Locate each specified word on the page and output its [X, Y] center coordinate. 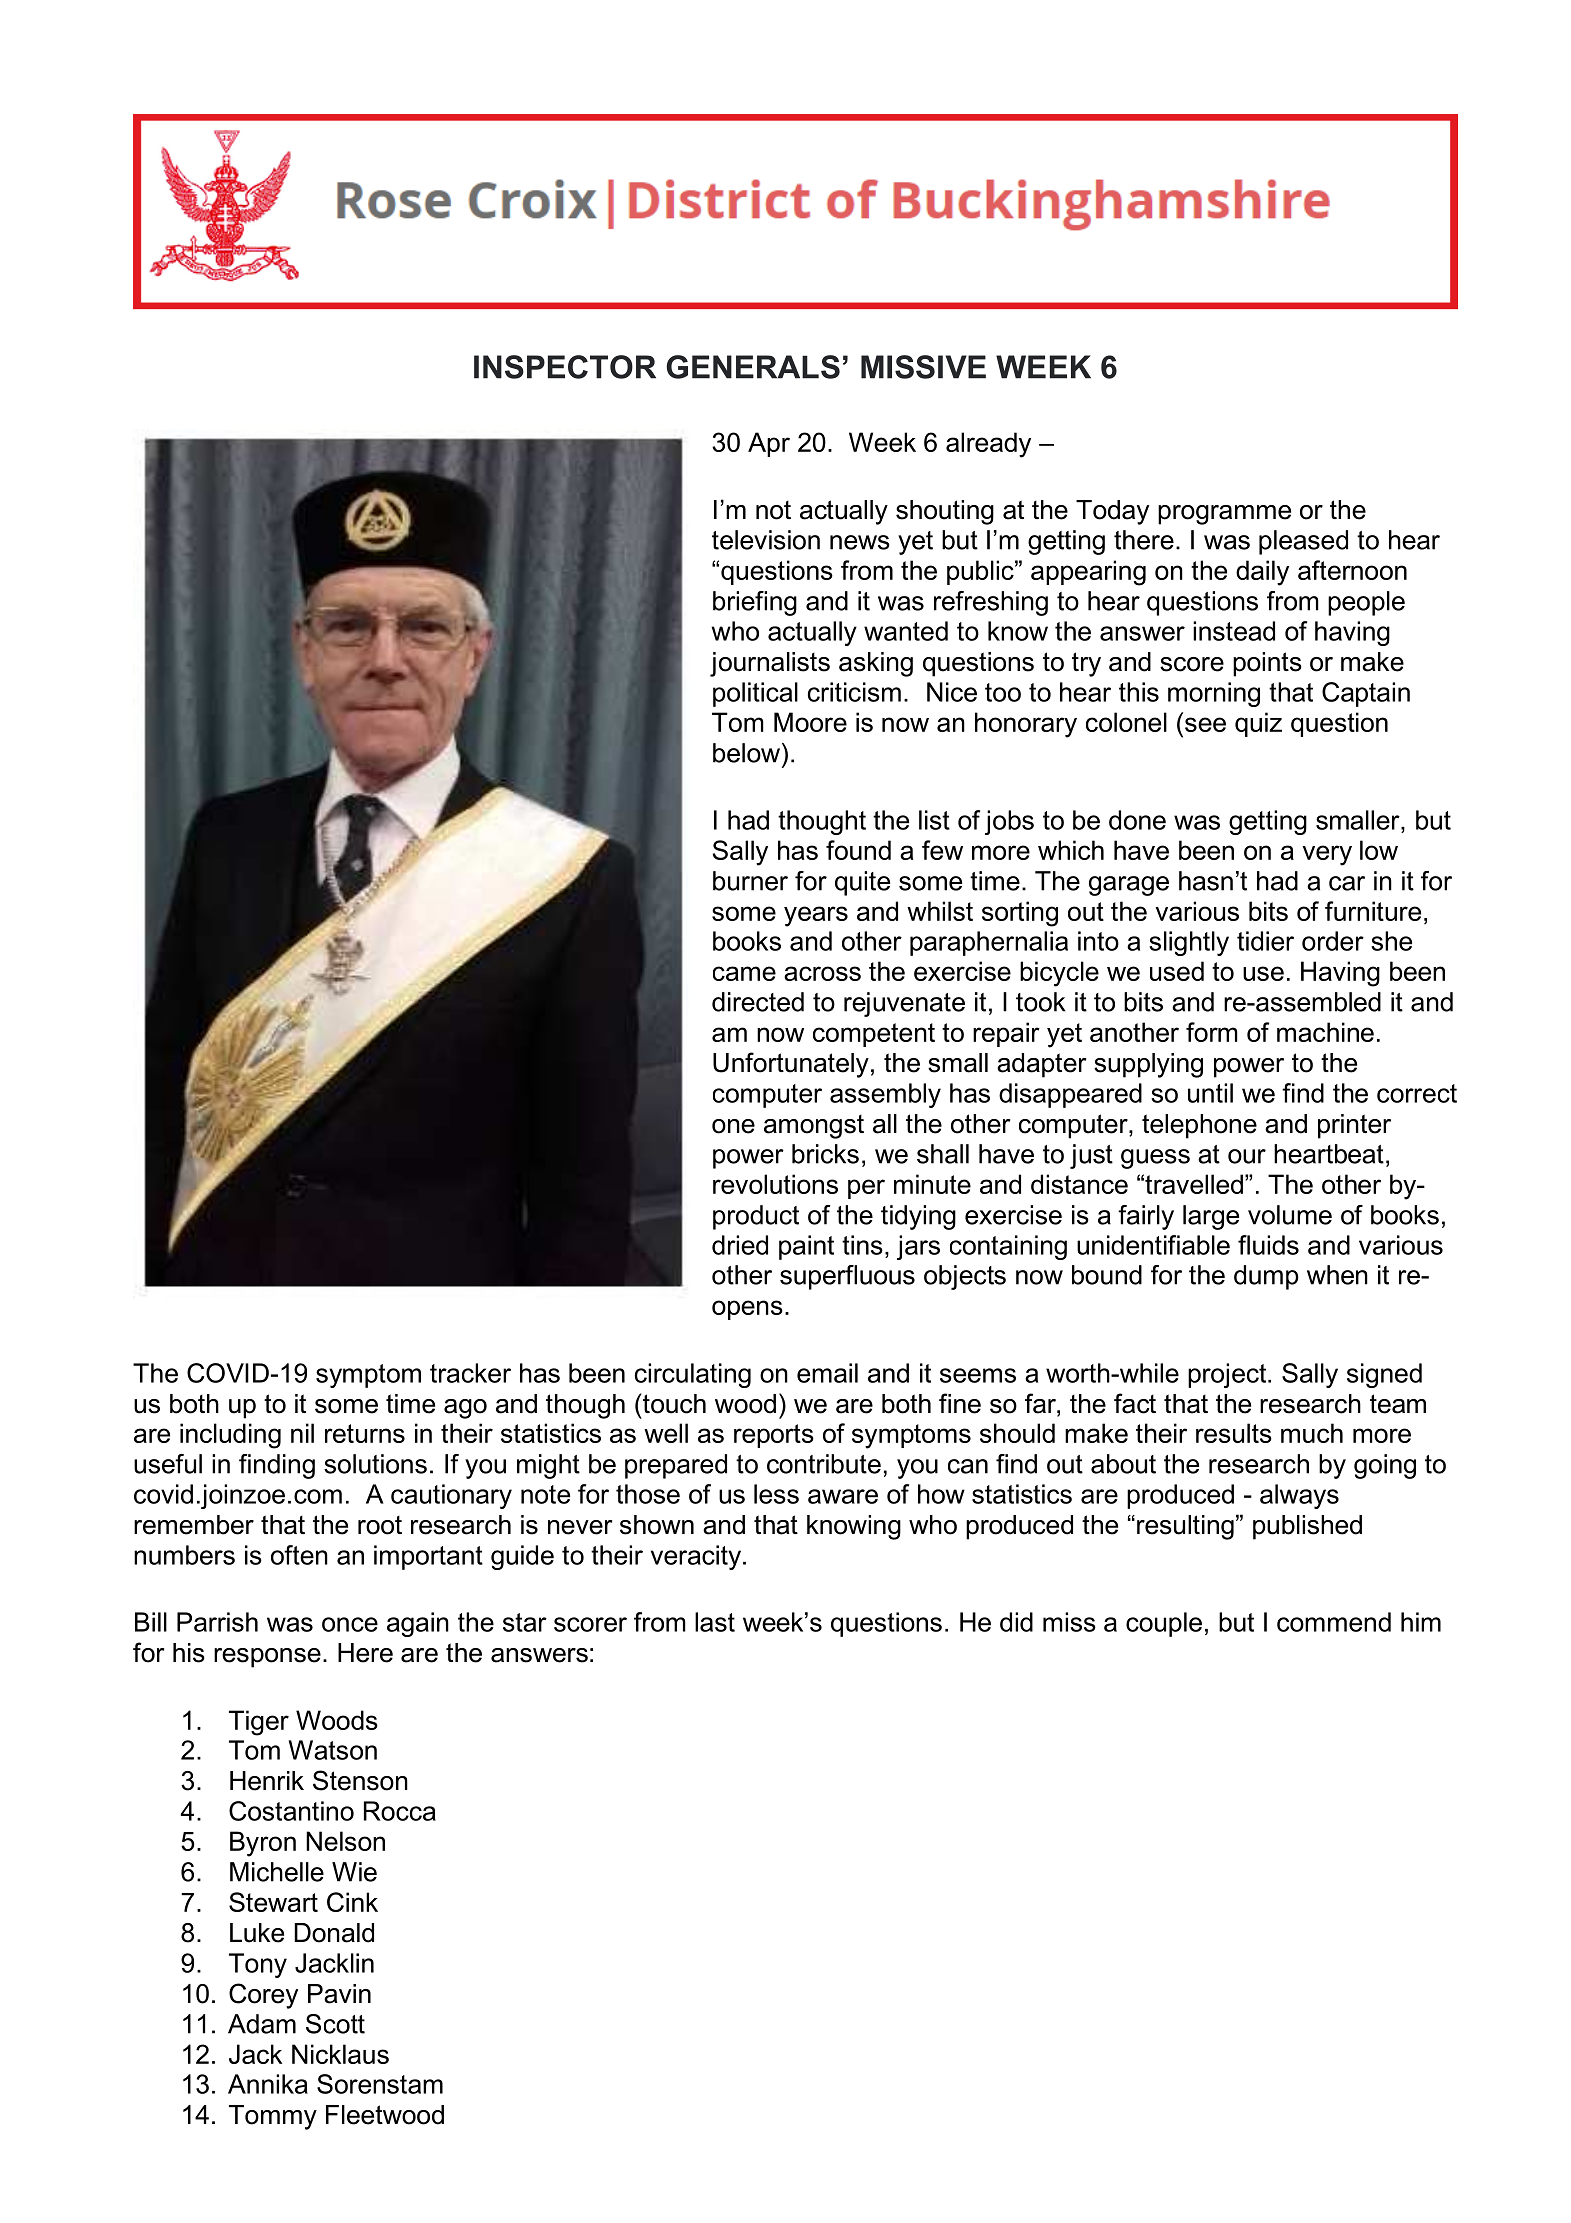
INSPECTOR [565, 367]
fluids [1268, 1245]
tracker [470, 1373]
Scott [335, 2024]
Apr [769, 444]
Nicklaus [340, 2054]
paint [806, 1247]
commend [1334, 1622]
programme [1224, 515]
